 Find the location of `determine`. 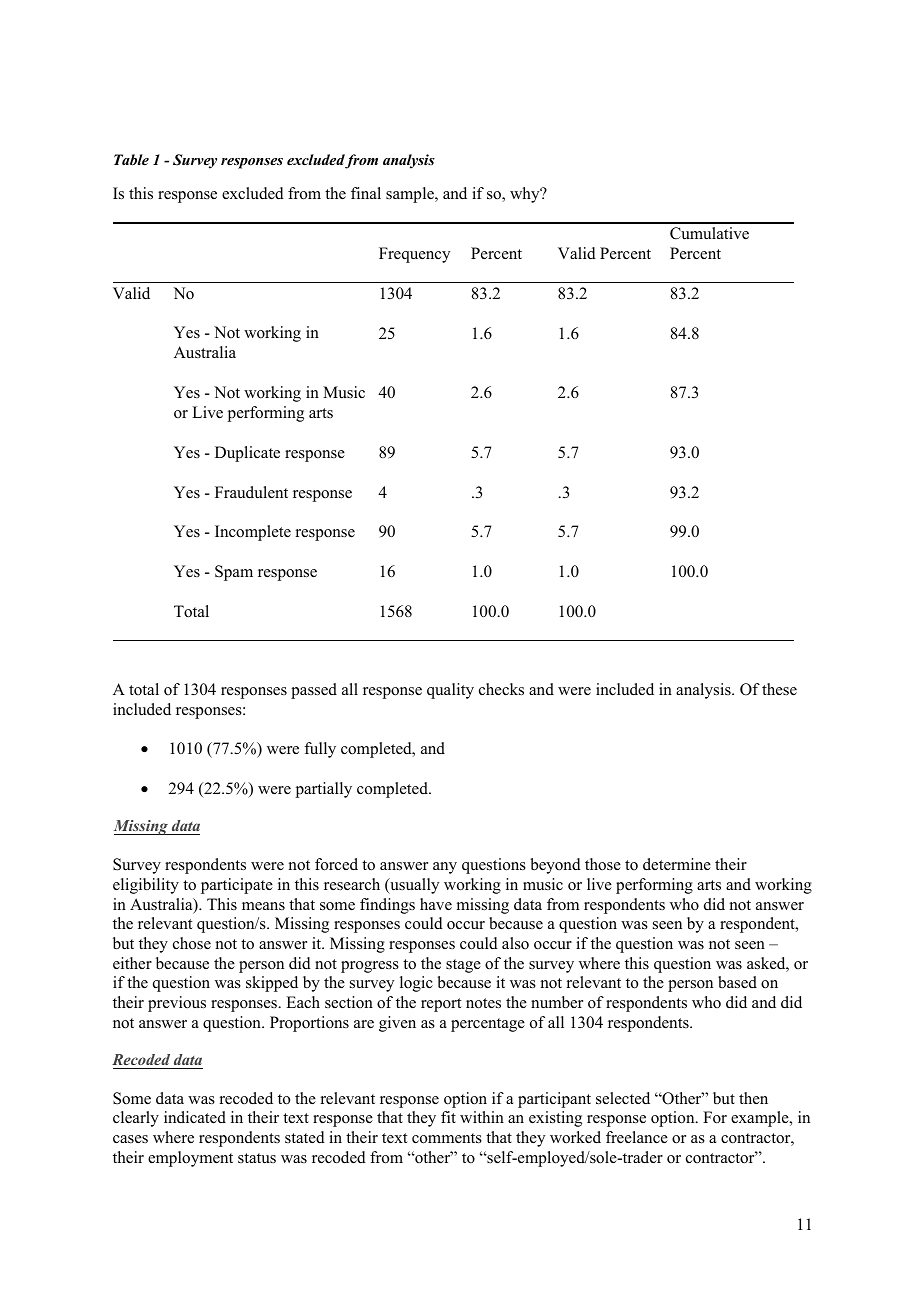

determine is located at coordinates (677, 864).
